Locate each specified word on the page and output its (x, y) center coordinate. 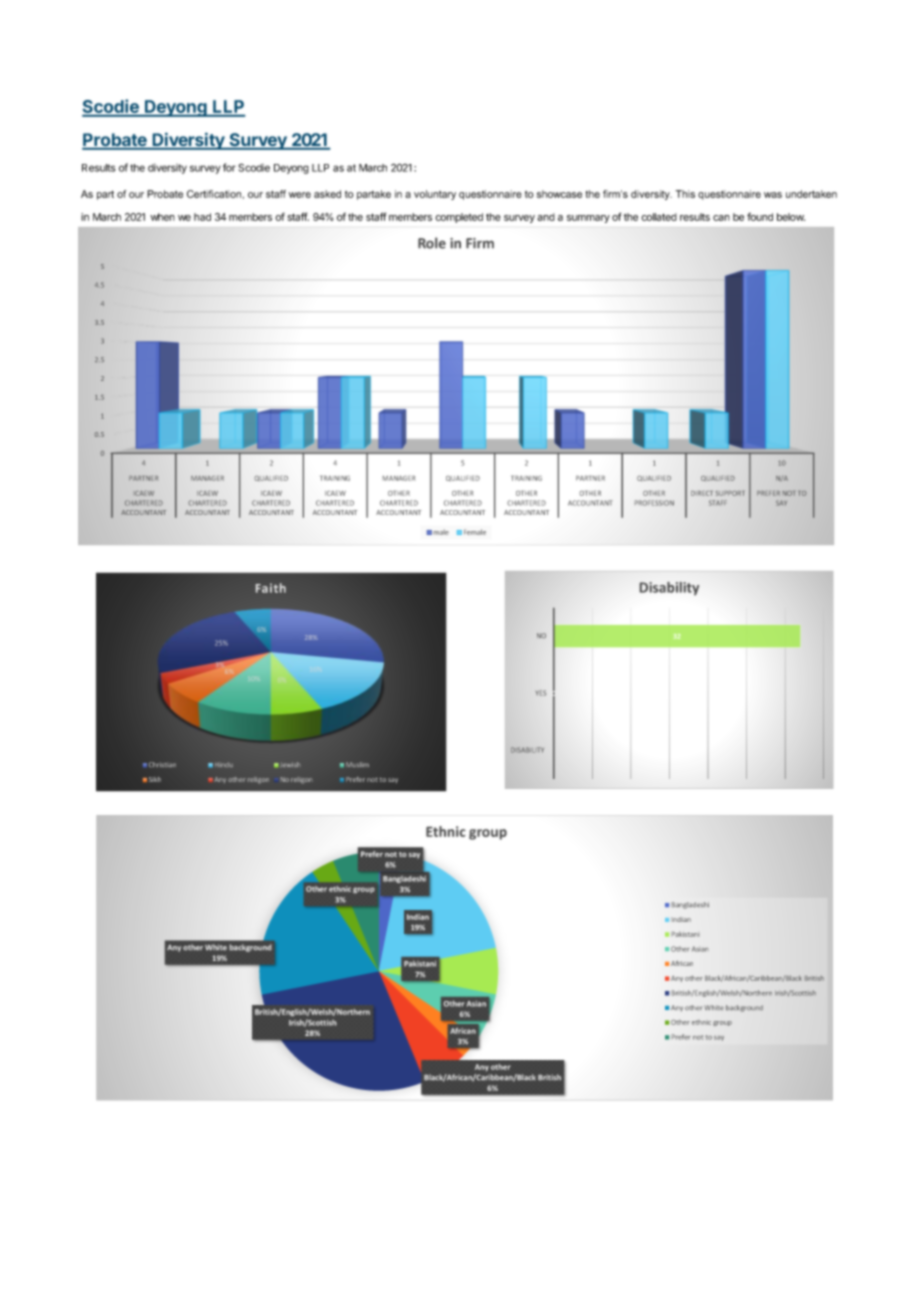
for (229, 167)
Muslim (357, 764)
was (773, 195)
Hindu (224, 764)
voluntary (435, 195)
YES (541, 693)
